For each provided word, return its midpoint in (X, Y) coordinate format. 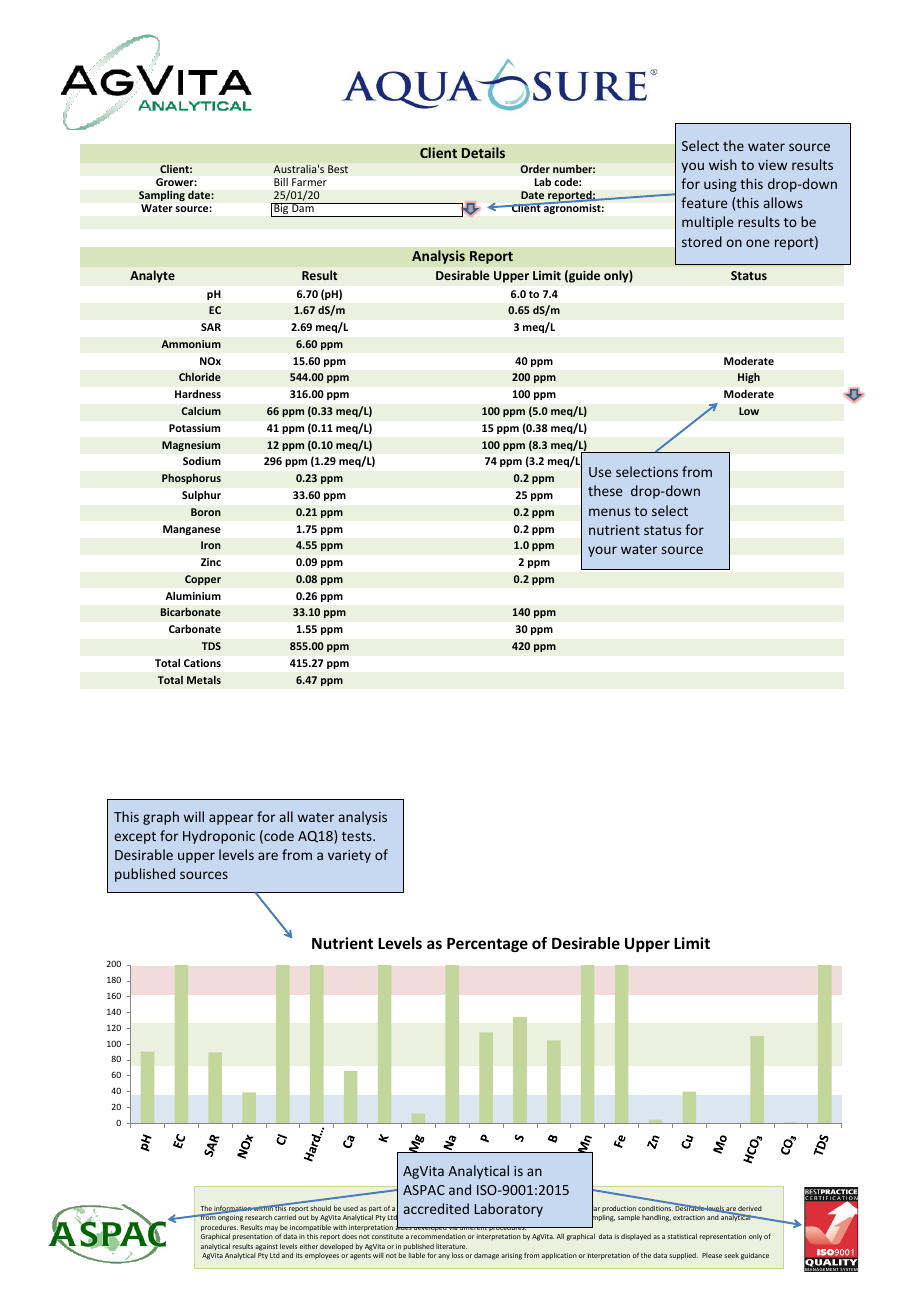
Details (483, 152)
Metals (204, 680)
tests (358, 836)
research (258, 1217)
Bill (281, 182)
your (602, 551)
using (720, 185)
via (453, 1228)
